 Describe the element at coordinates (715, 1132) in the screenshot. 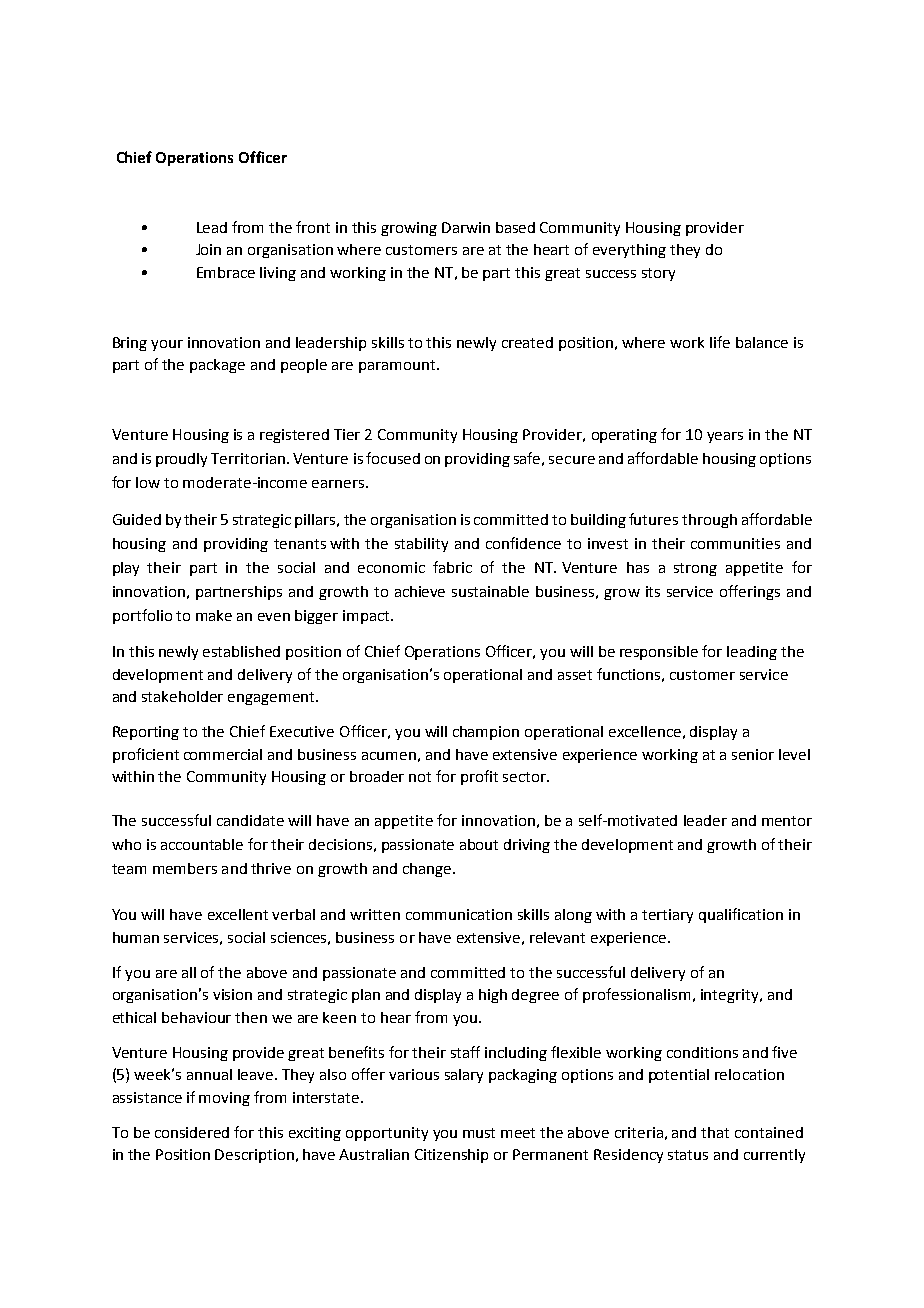

I see `that` at that location.
